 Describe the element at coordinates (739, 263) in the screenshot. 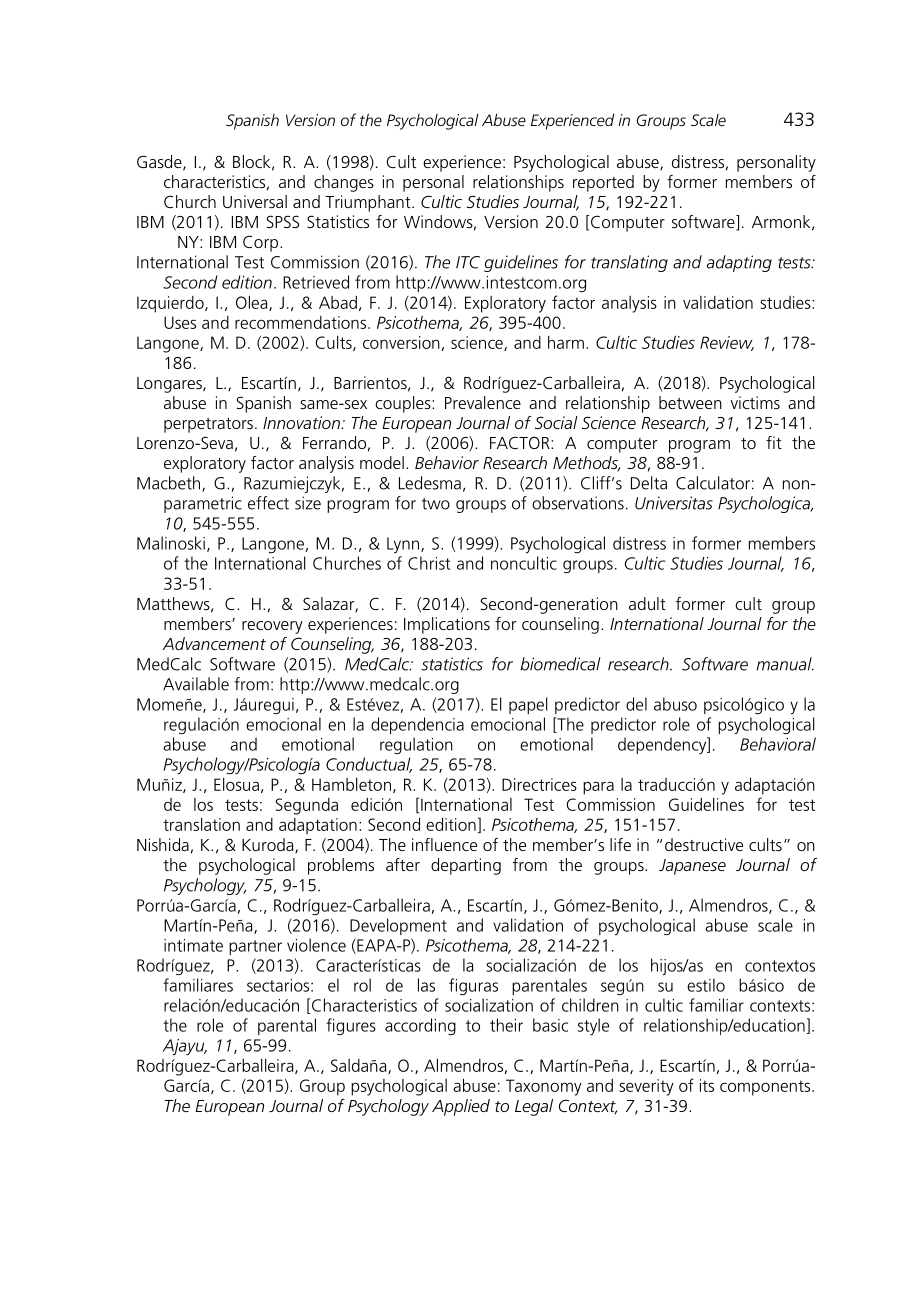

I see `adapting` at that location.
